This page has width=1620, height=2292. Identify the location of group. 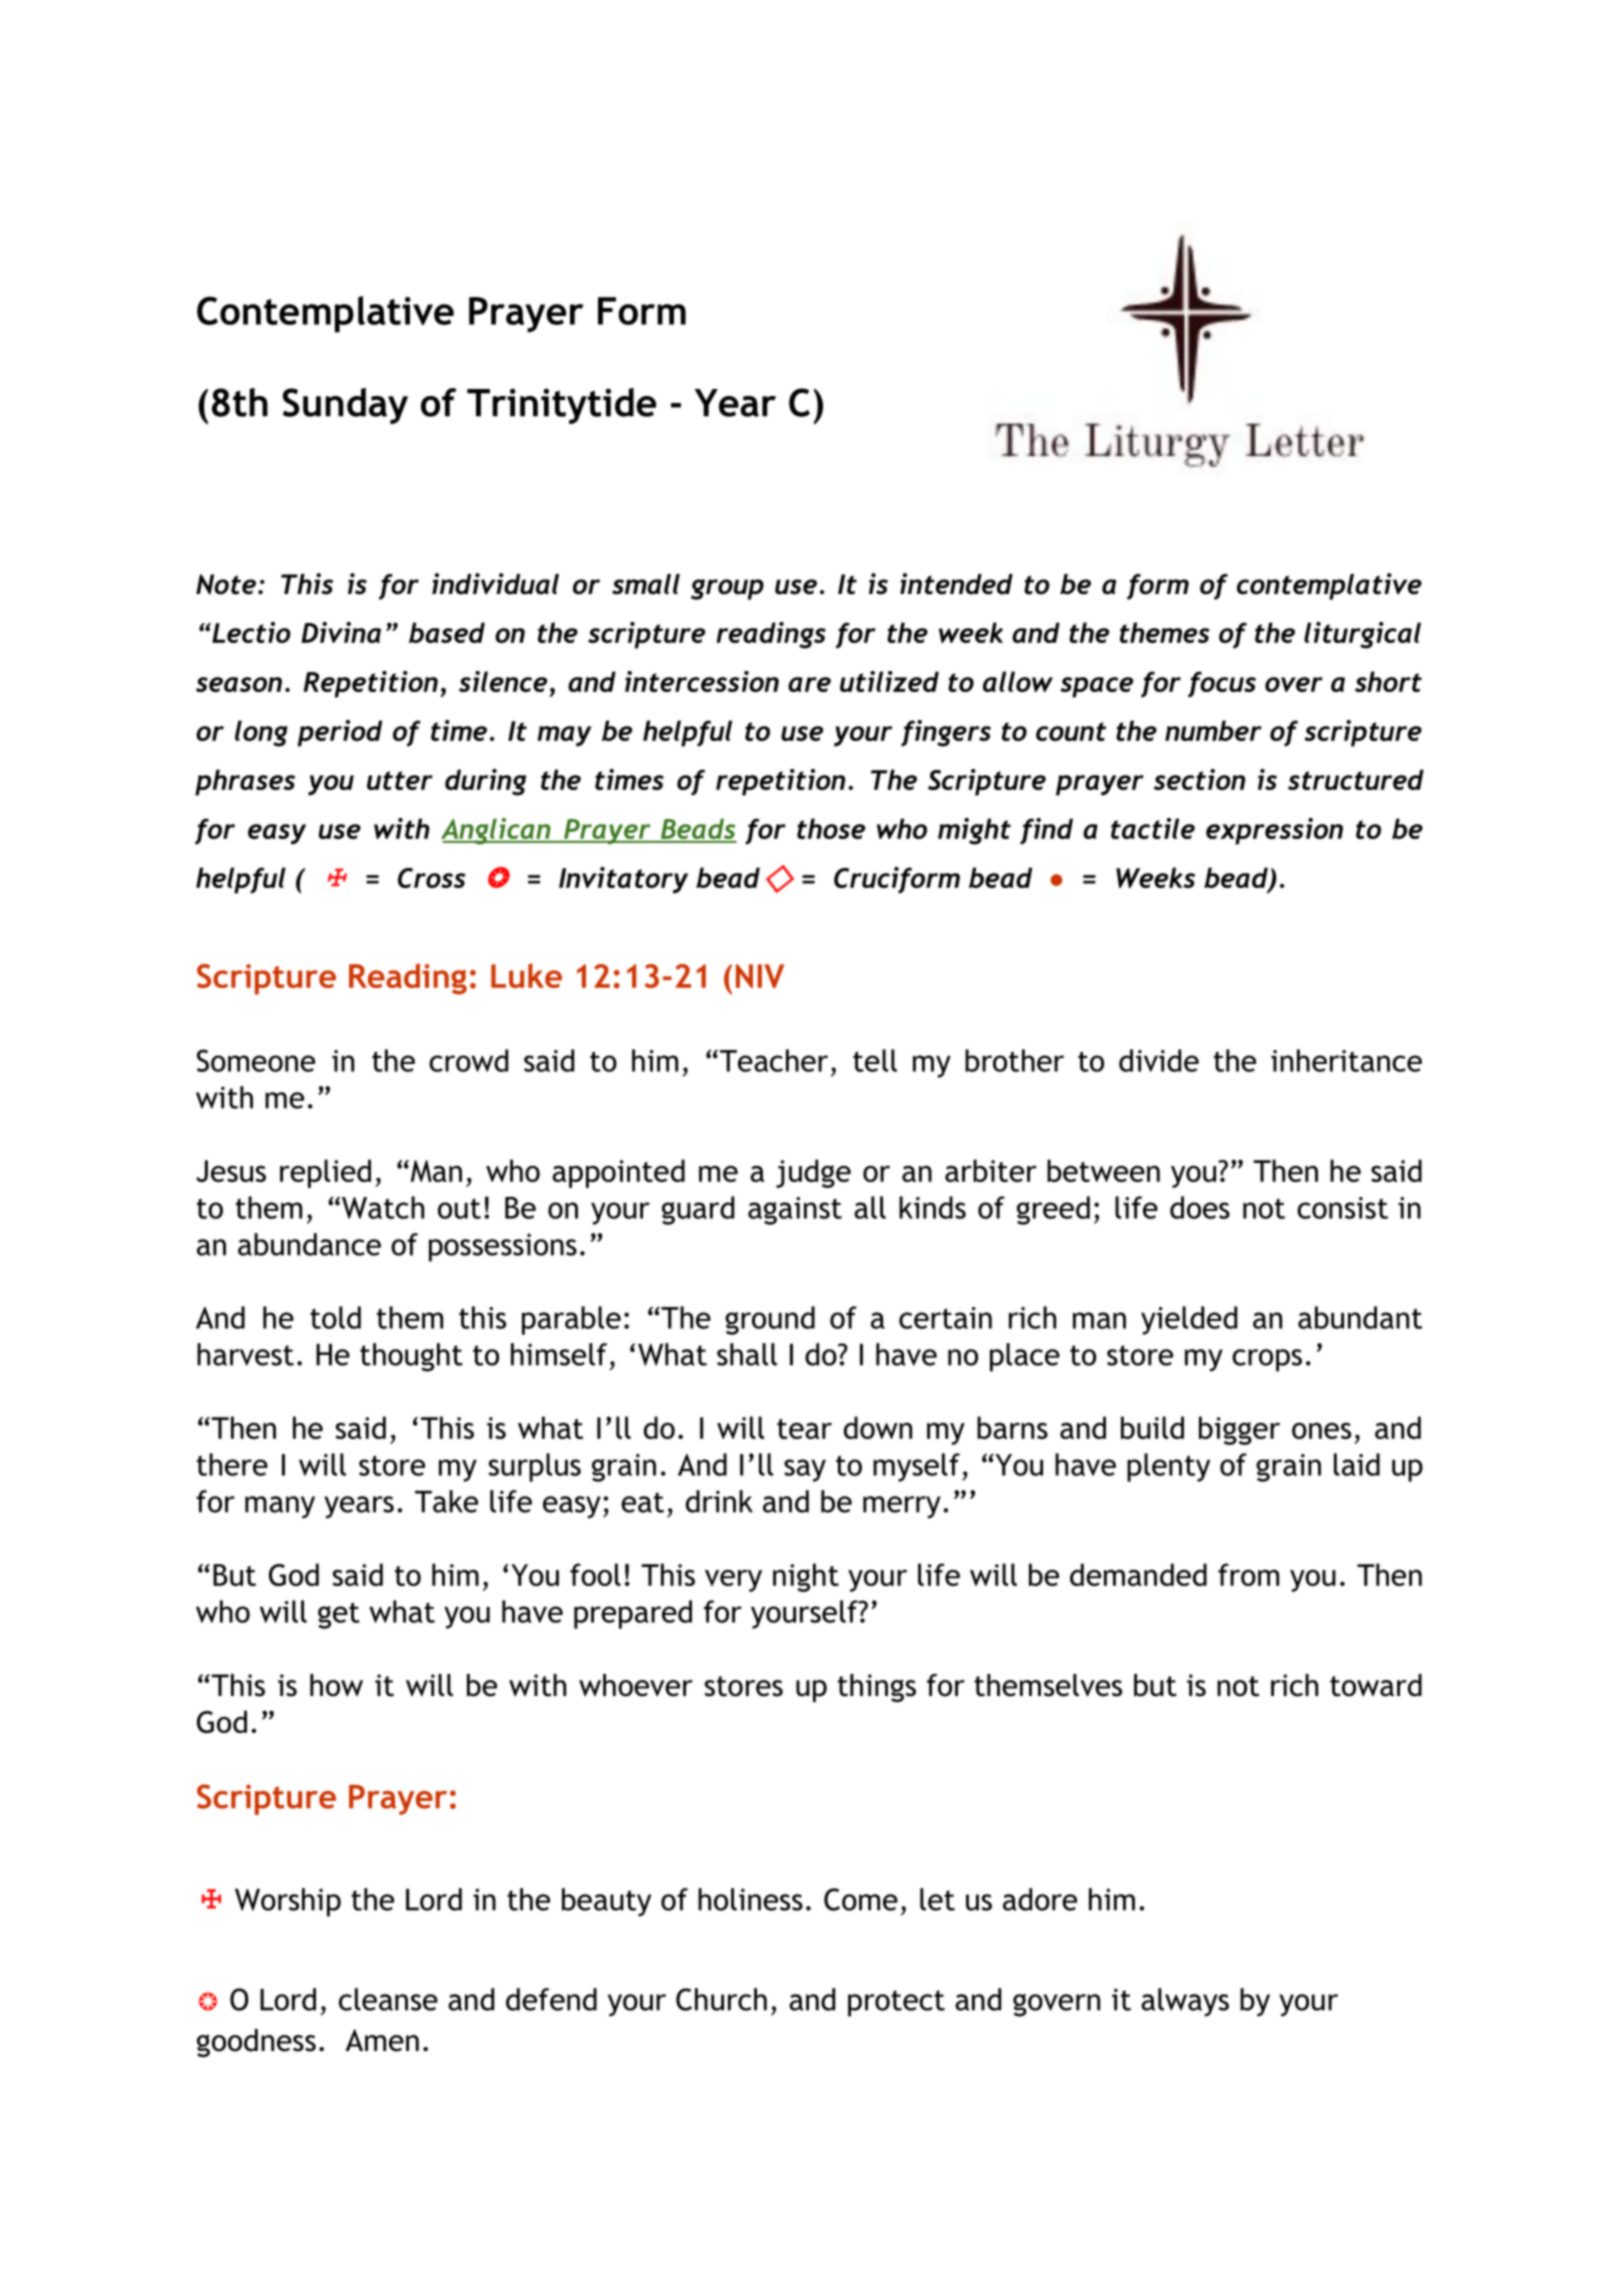
(727, 589).
